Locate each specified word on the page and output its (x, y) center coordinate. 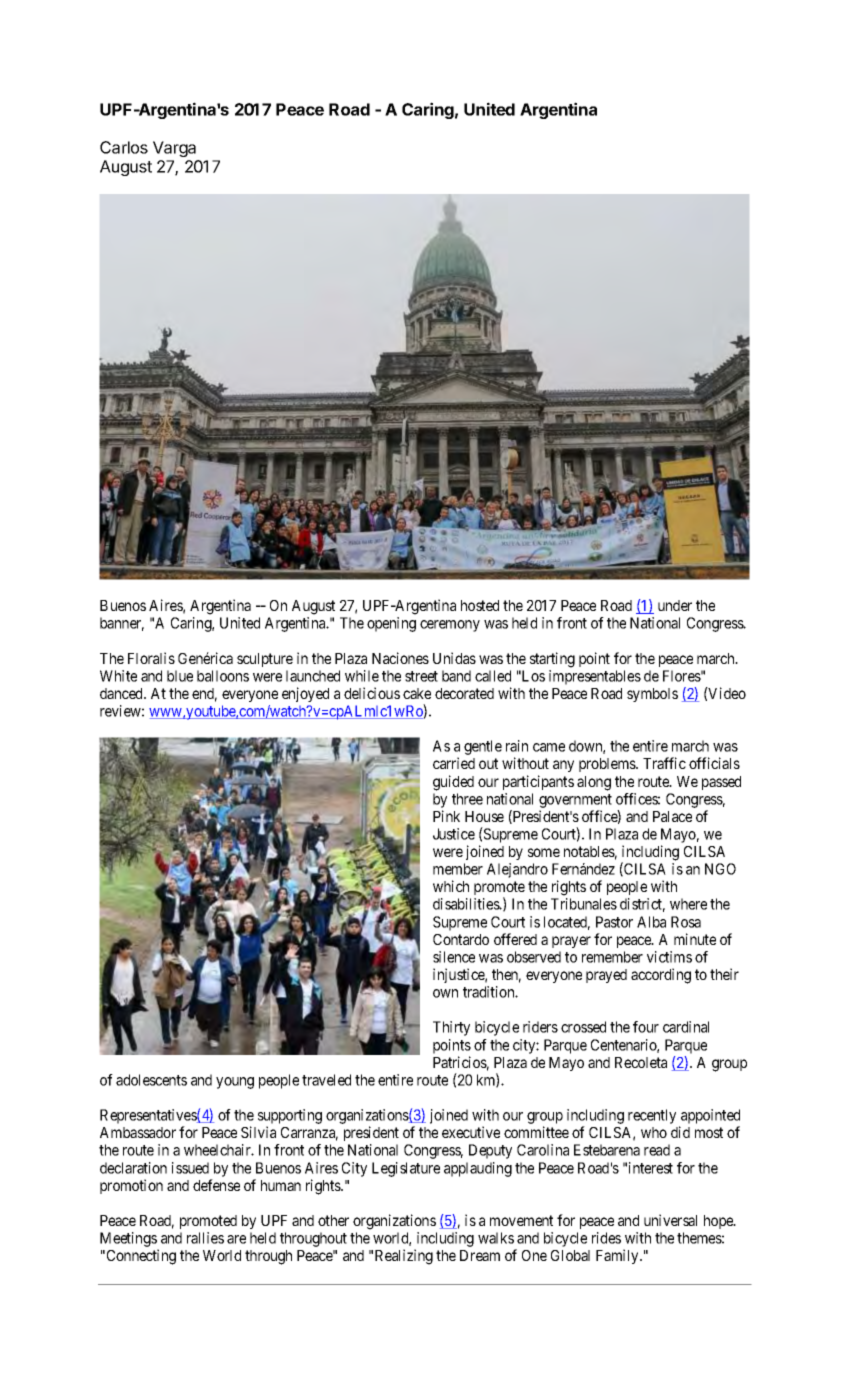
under (675, 605)
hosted (480, 605)
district (642, 905)
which (451, 886)
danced (122, 693)
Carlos (124, 147)
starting (552, 660)
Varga (174, 149)
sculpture (265, 660)
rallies (205, 1238)
